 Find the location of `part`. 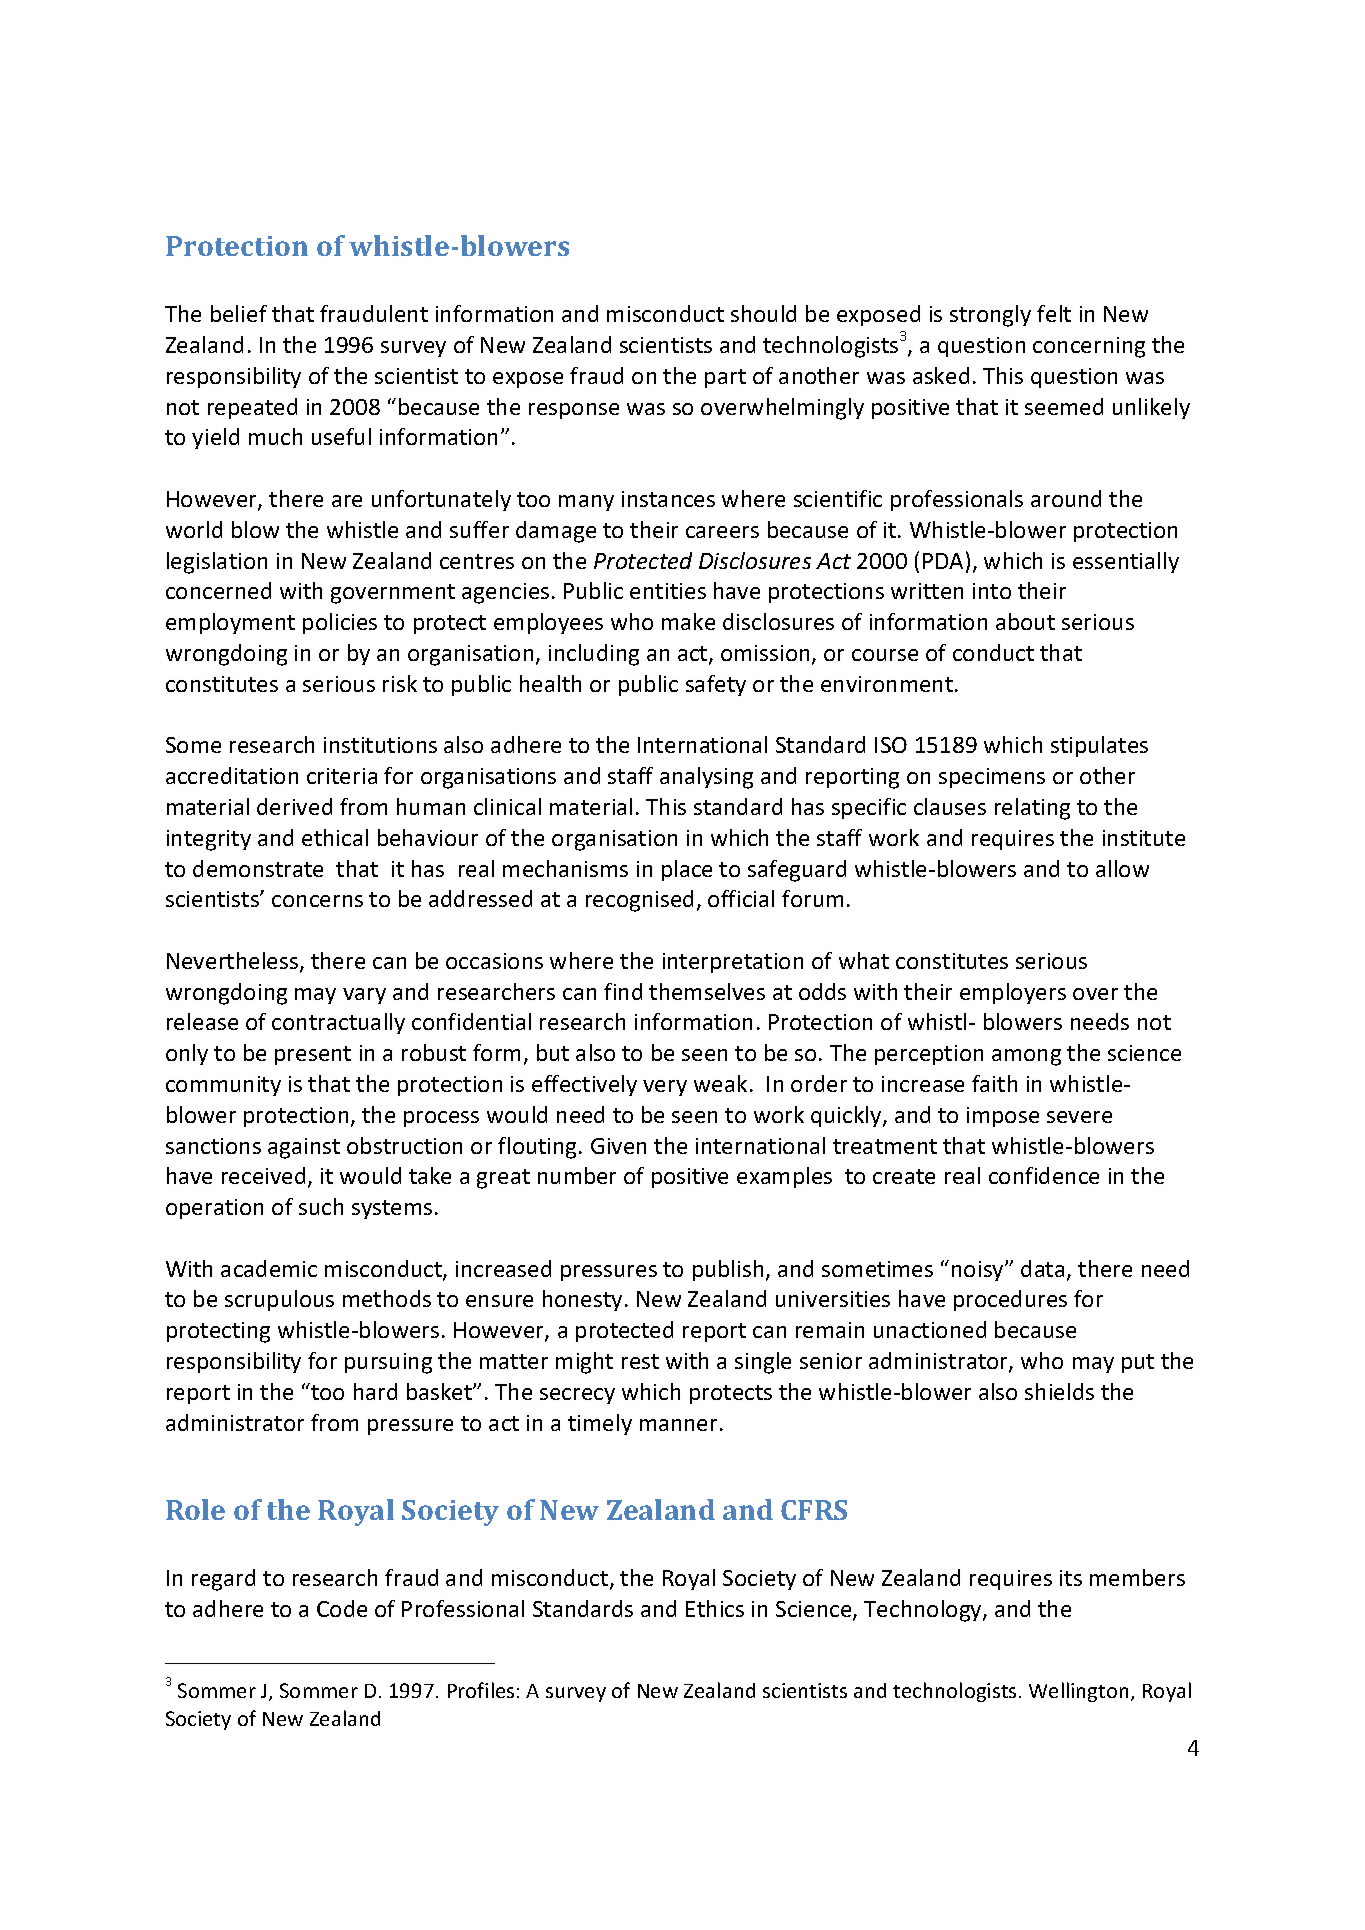

part is located at coordinates (725, 378).
